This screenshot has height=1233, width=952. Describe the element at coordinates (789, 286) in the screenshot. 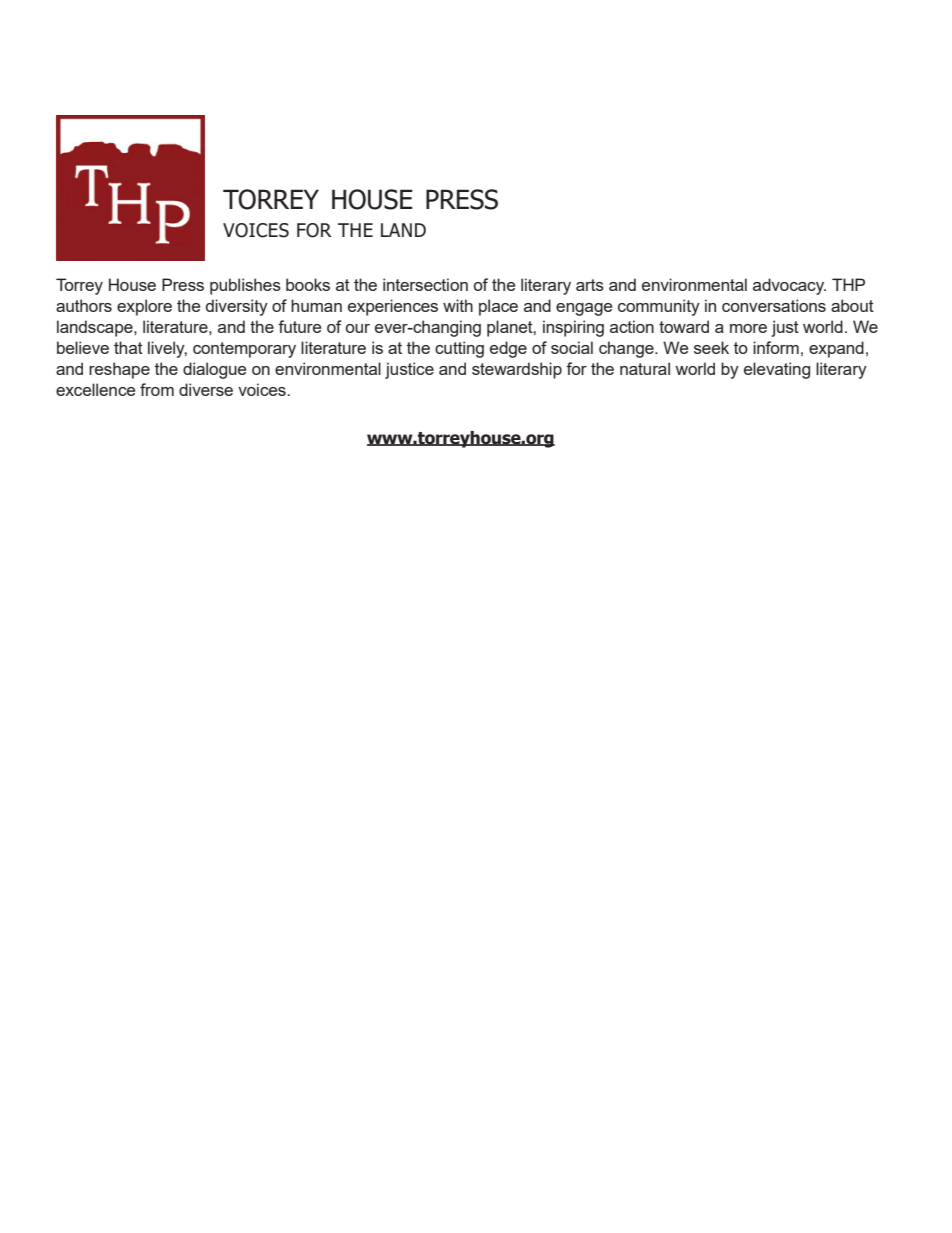

I see `advocacy` at that location.
